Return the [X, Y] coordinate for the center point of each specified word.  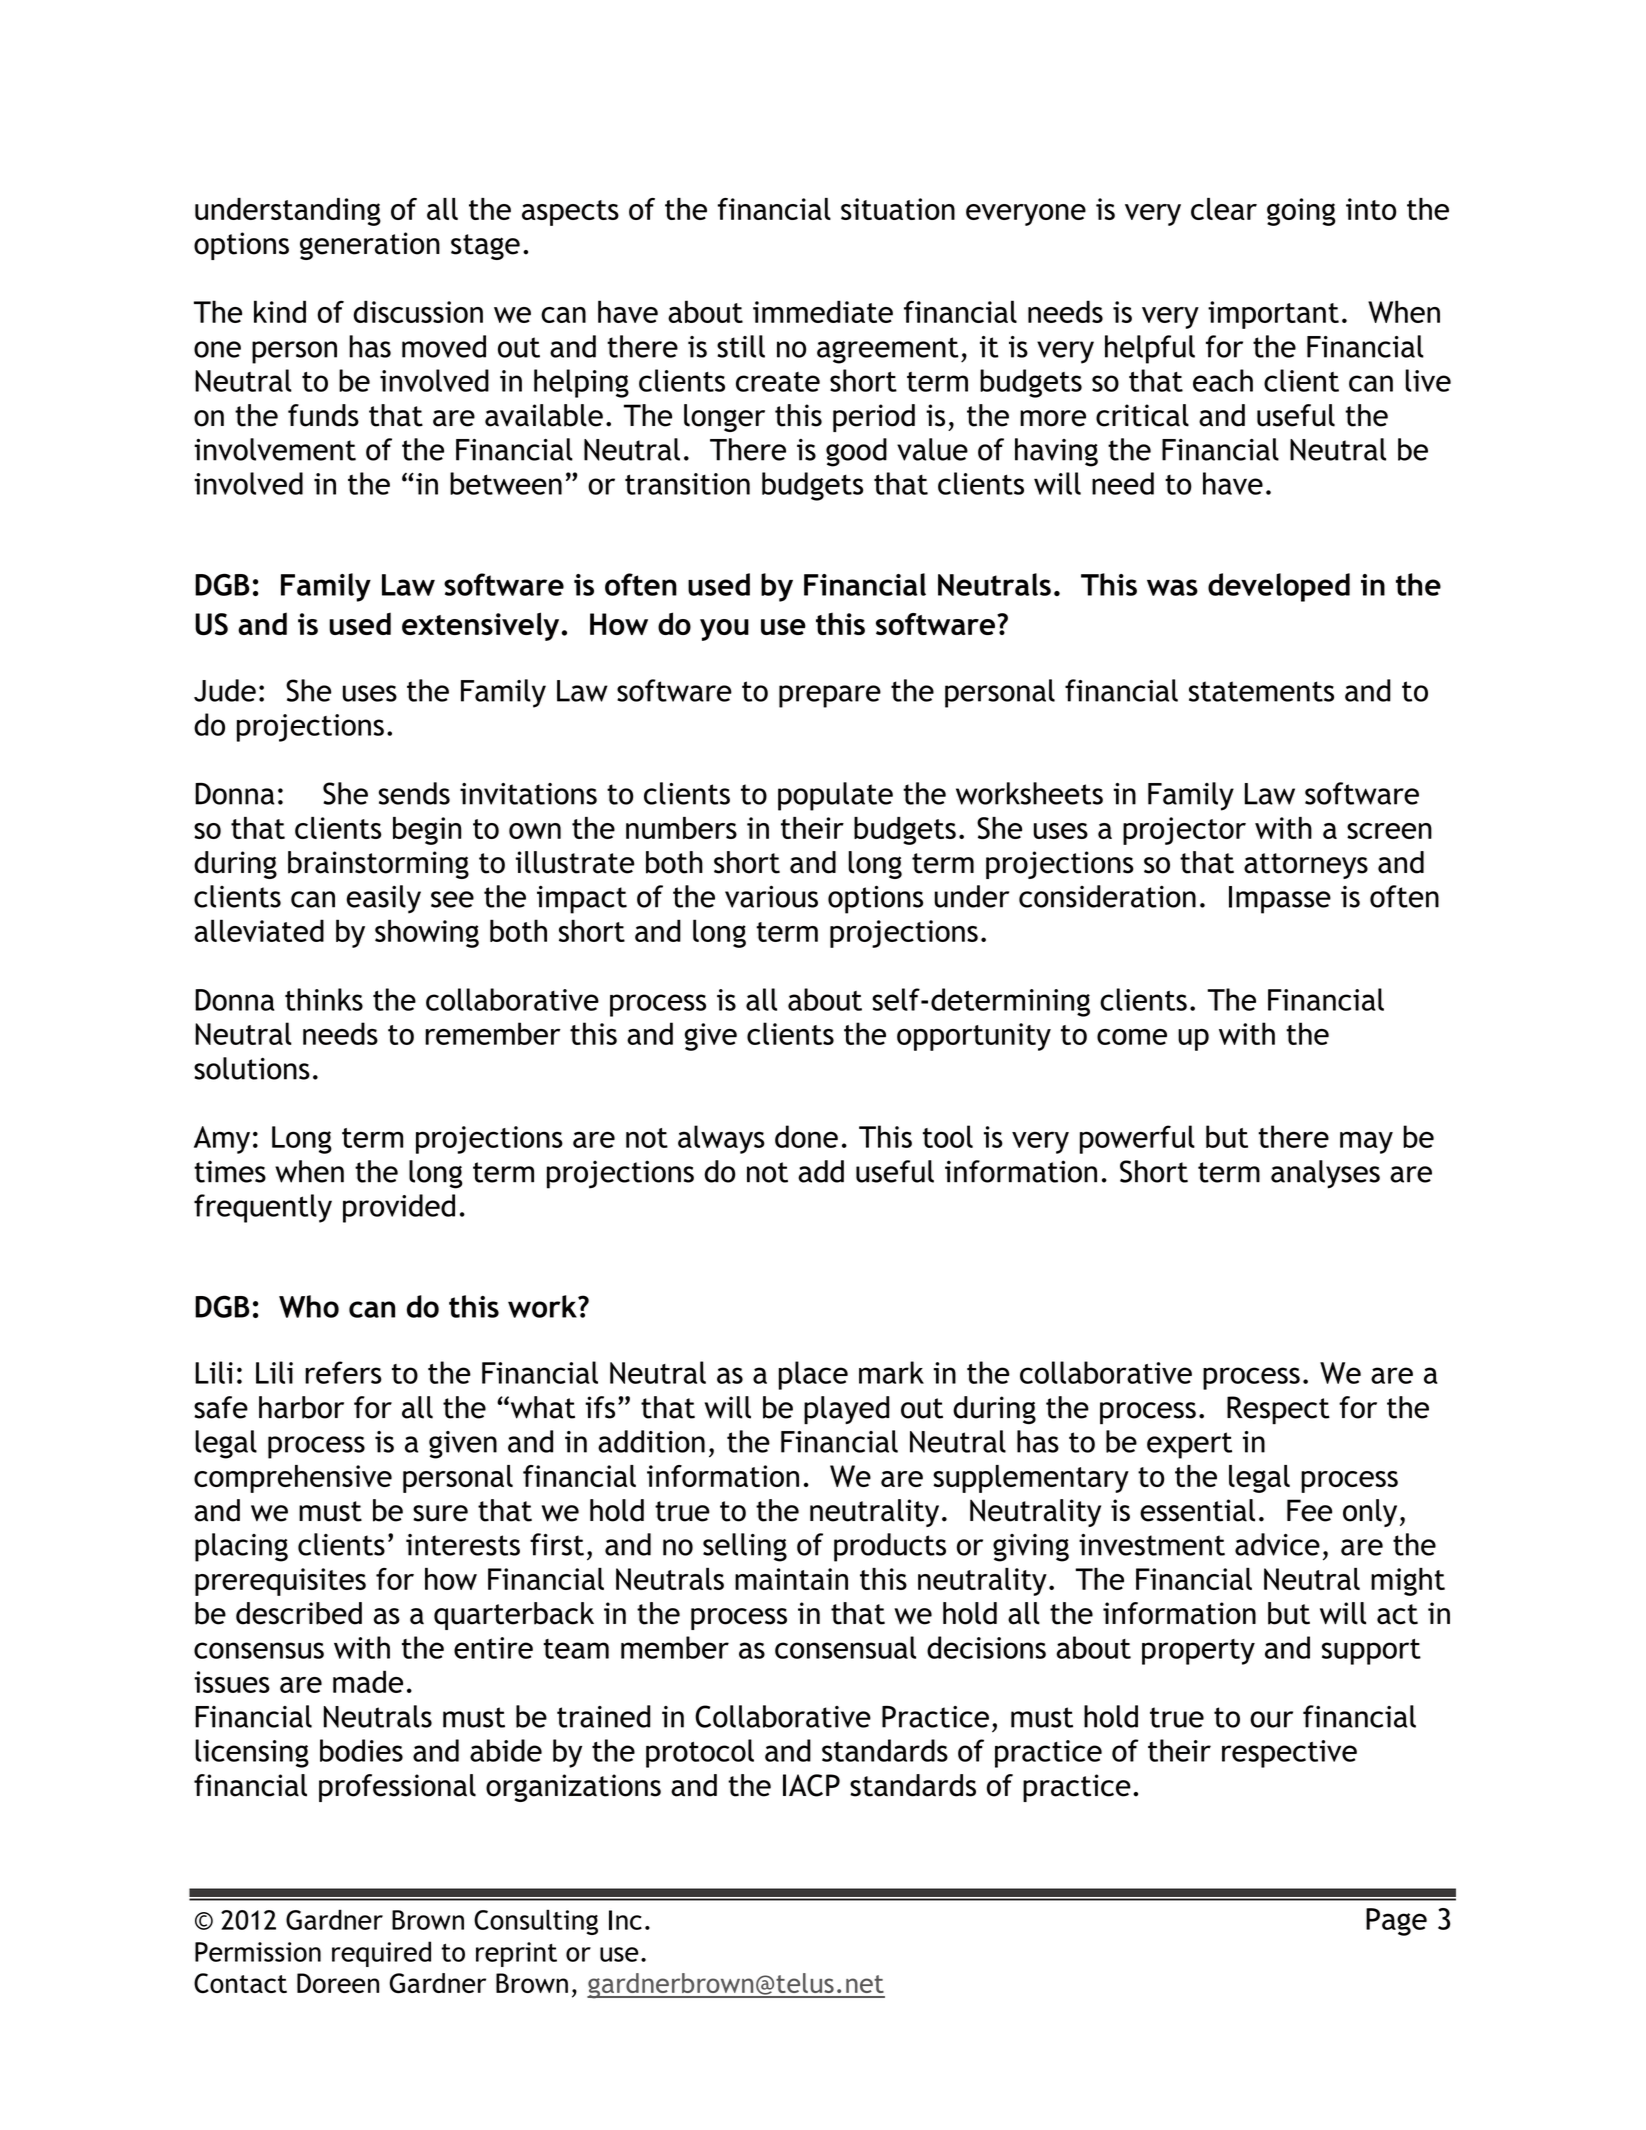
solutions [252, 1068]
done [806, 1136]
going [1301, 212]
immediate [823, 311]
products [890, 1547]
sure [440, 1513]
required [381, 1954]
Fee [1309, 1510]
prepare [830, 696]
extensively [480, 626]
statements [1261, 691]
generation [370, 246]
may [1366, 1142]
